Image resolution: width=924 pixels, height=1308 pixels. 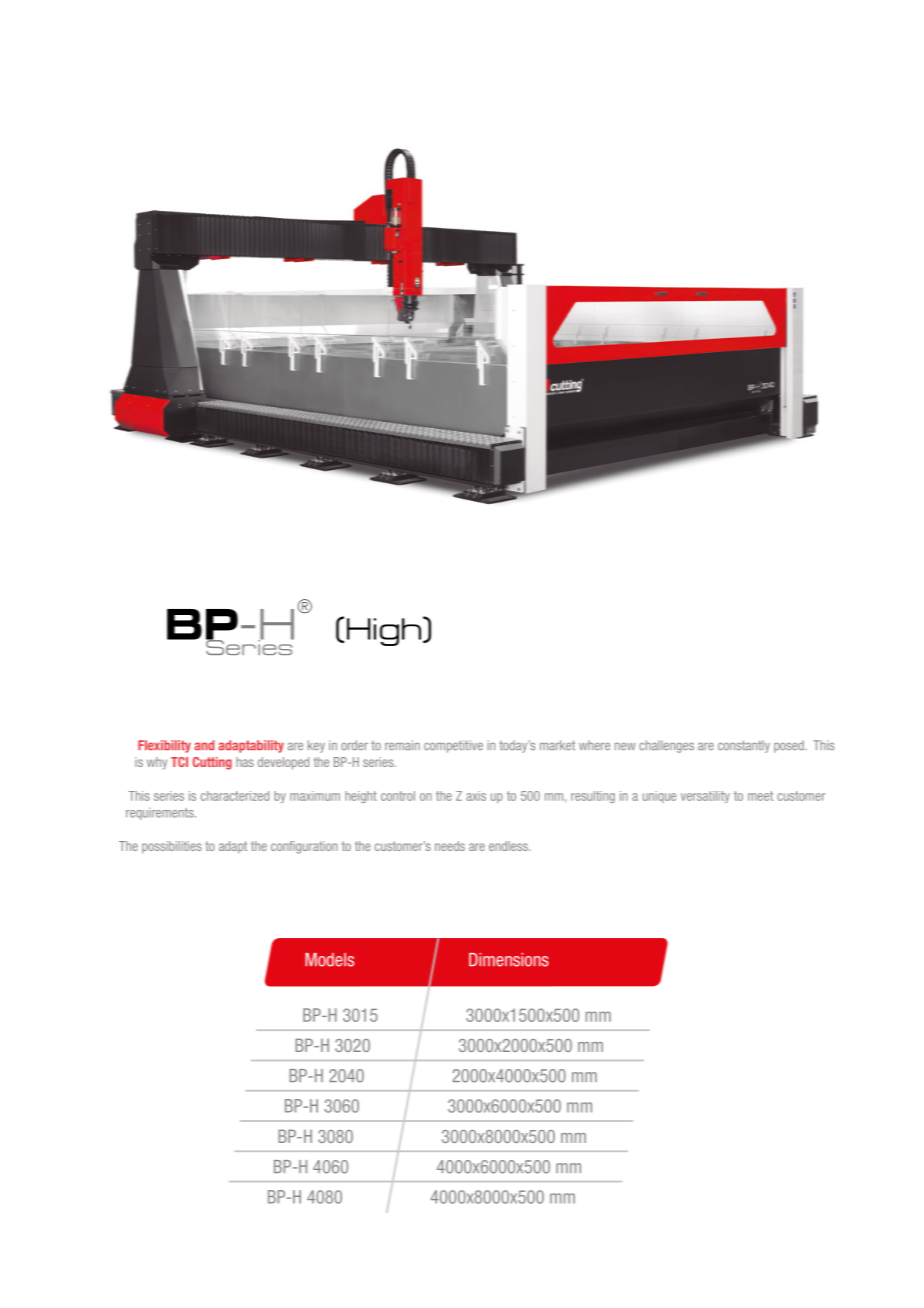 I want to click on challenges, so click(x=666, y=746).
